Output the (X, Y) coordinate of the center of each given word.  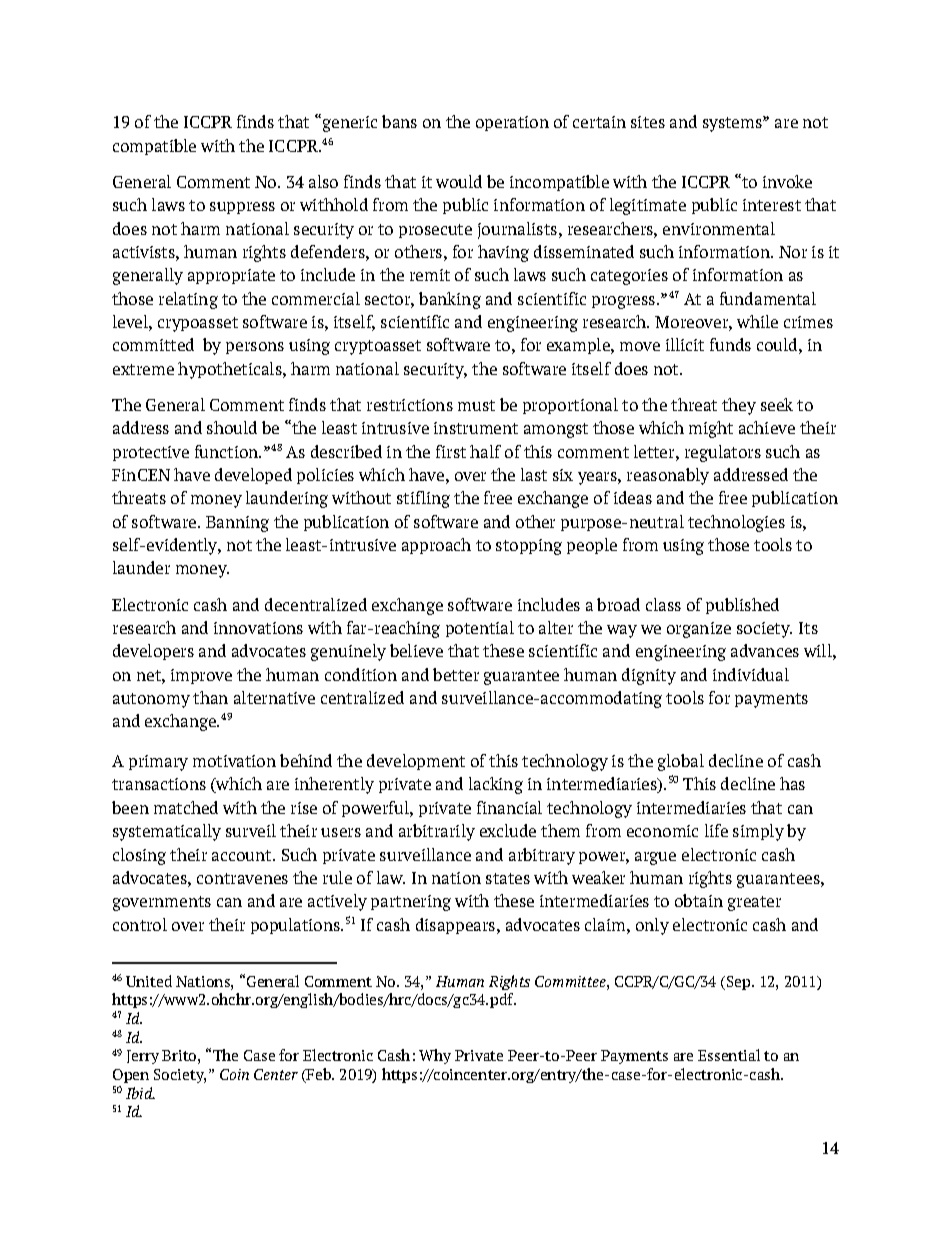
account (243, 855)
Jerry (143, 1057)
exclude (508, 830)
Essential (729, 1055)
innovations (258, 628)
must (476, 405)
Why (435, 1056)
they (739, 406)
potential (480, 629)
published (742, 606)
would (459, 181)
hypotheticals (231, 370)
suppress (242, 208)
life (716, 830)
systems (733, 124)
